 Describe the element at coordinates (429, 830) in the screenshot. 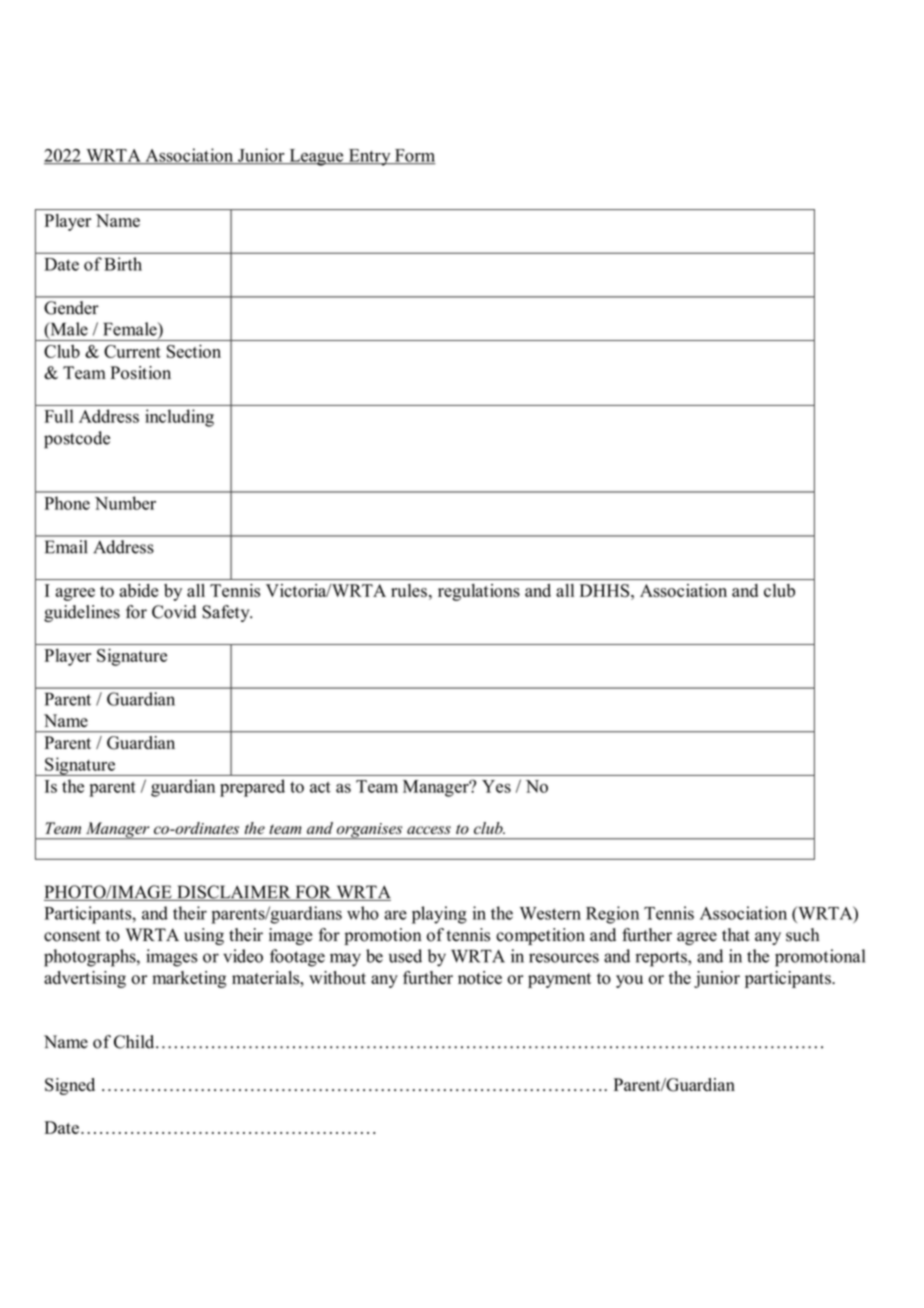

I see `access` at that location.
